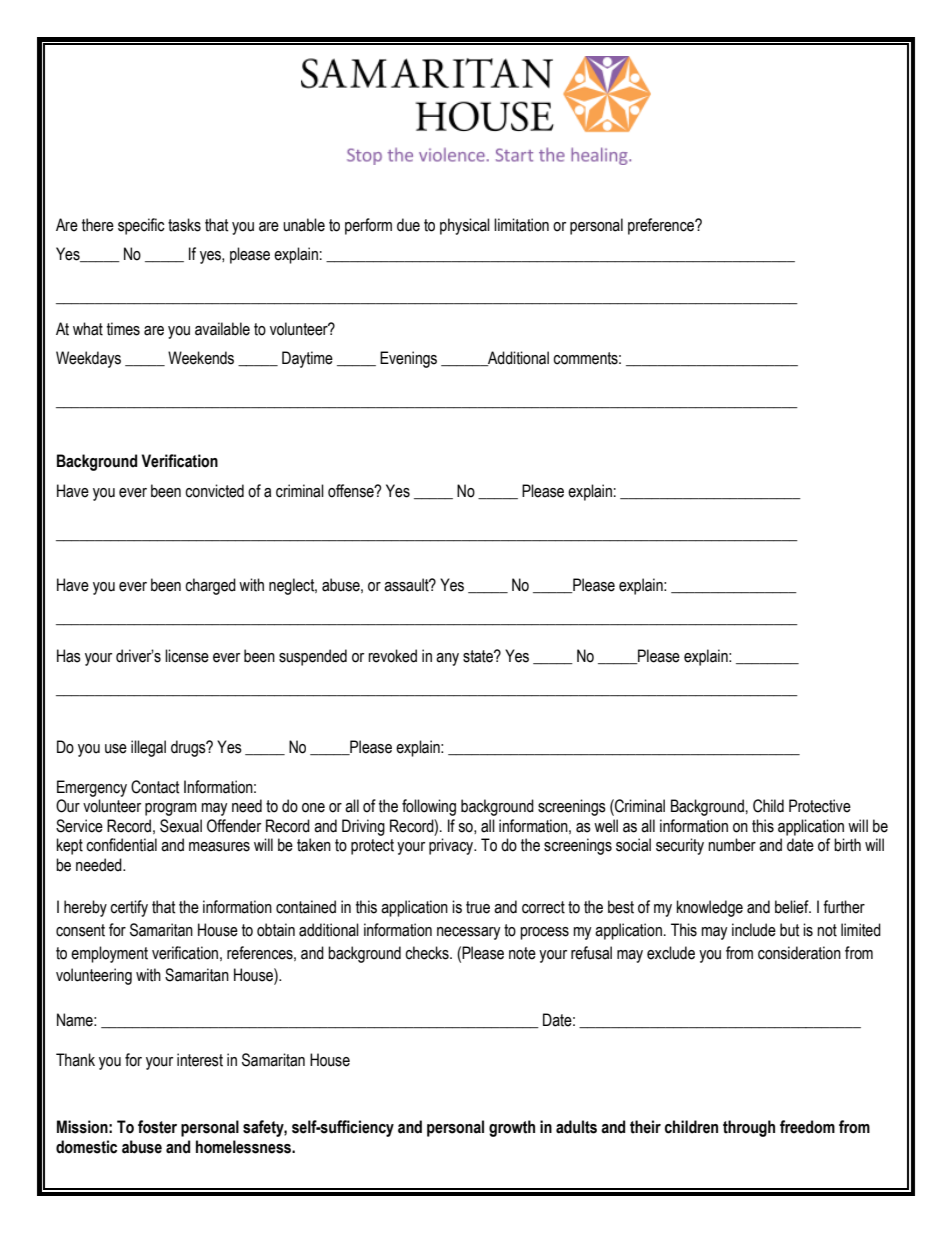 Image resolution: width=952 pixels, height=1233 pixels. Describe the element at coordinates (749, 1128) in the page. I see `through` at that location.
